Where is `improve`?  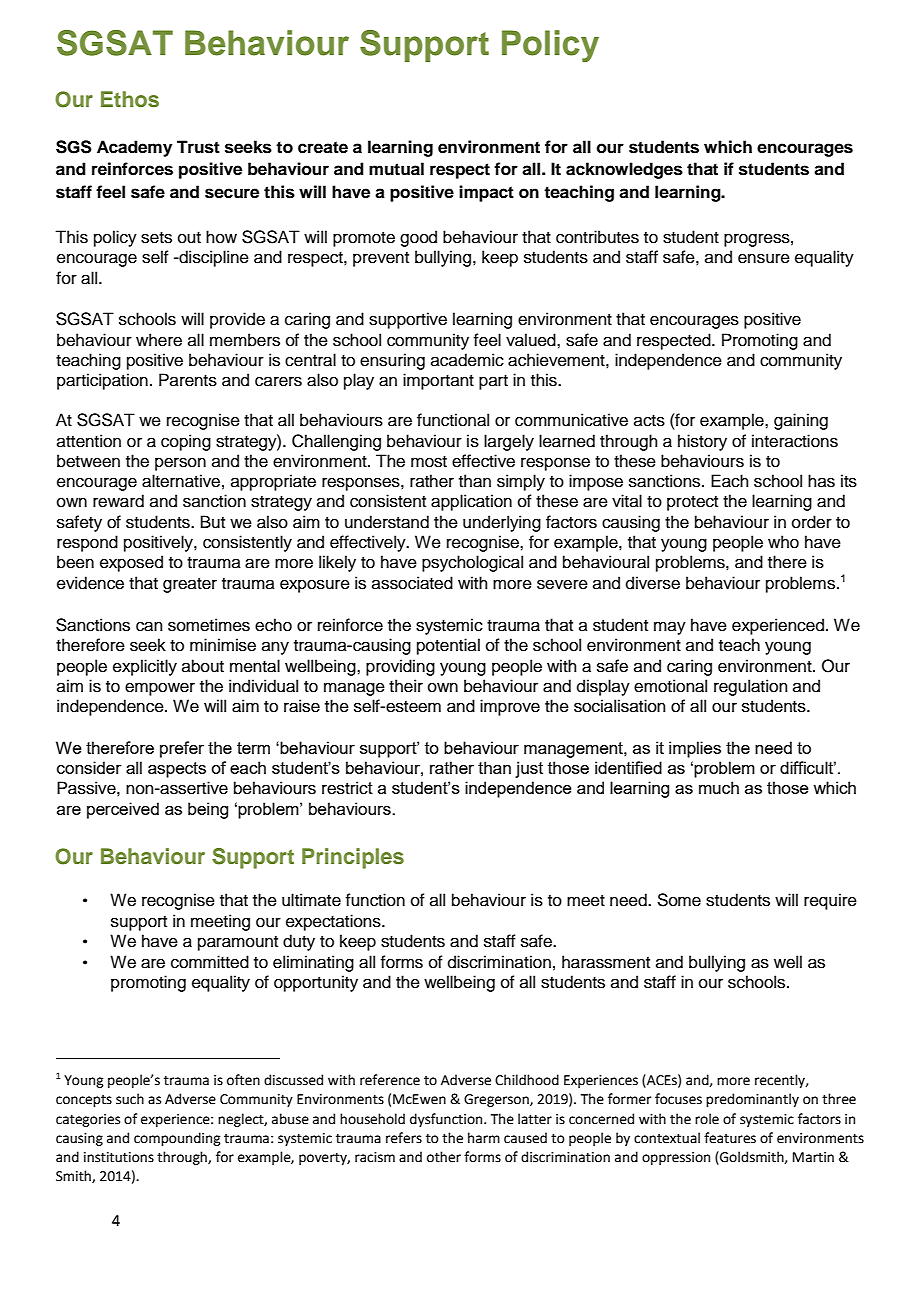
improve is located at coordinates (510, 707).
